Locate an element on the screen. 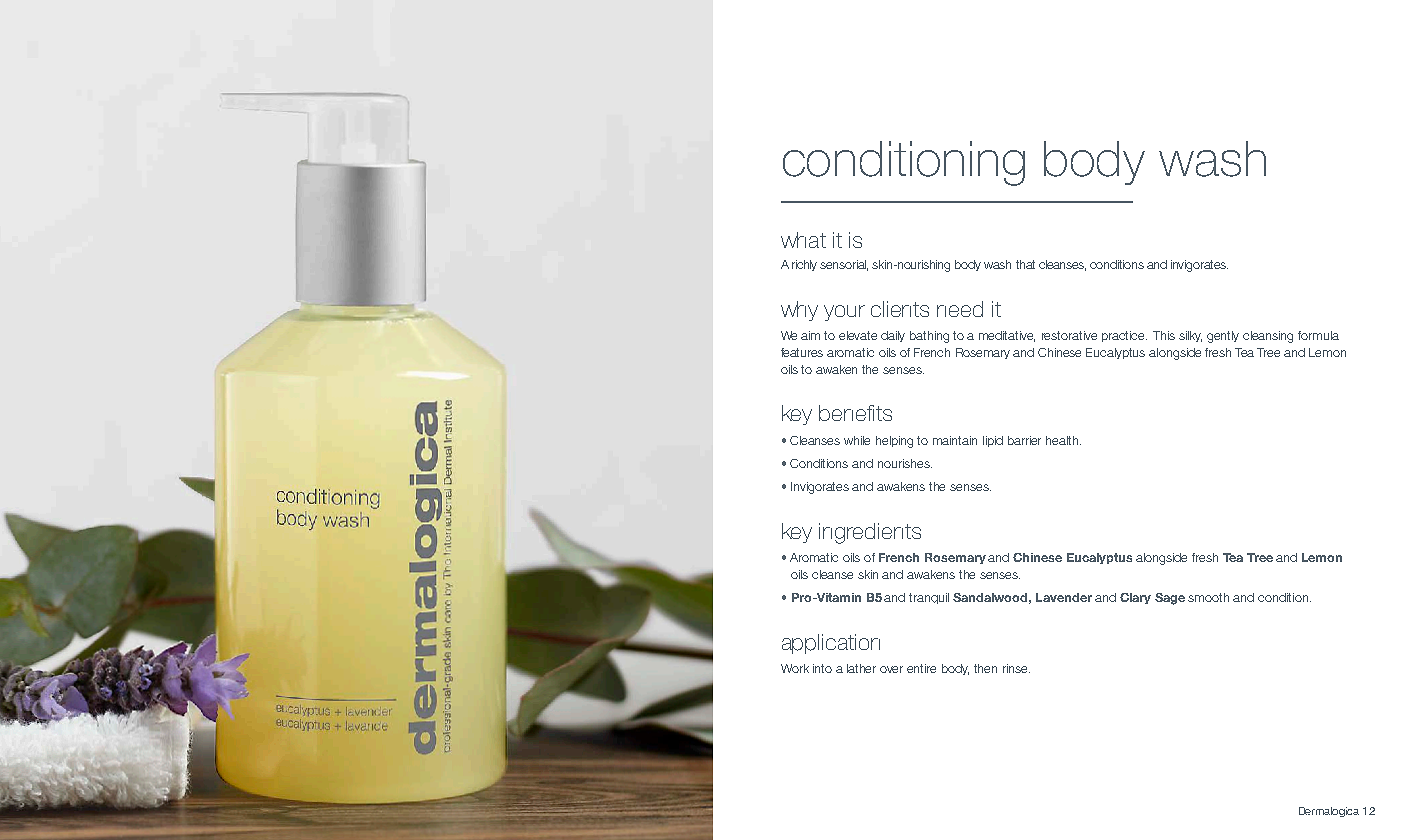 Image resolution: width=1426 pixels, height=840 pixels. that is located at coordinates (1025, 264).
